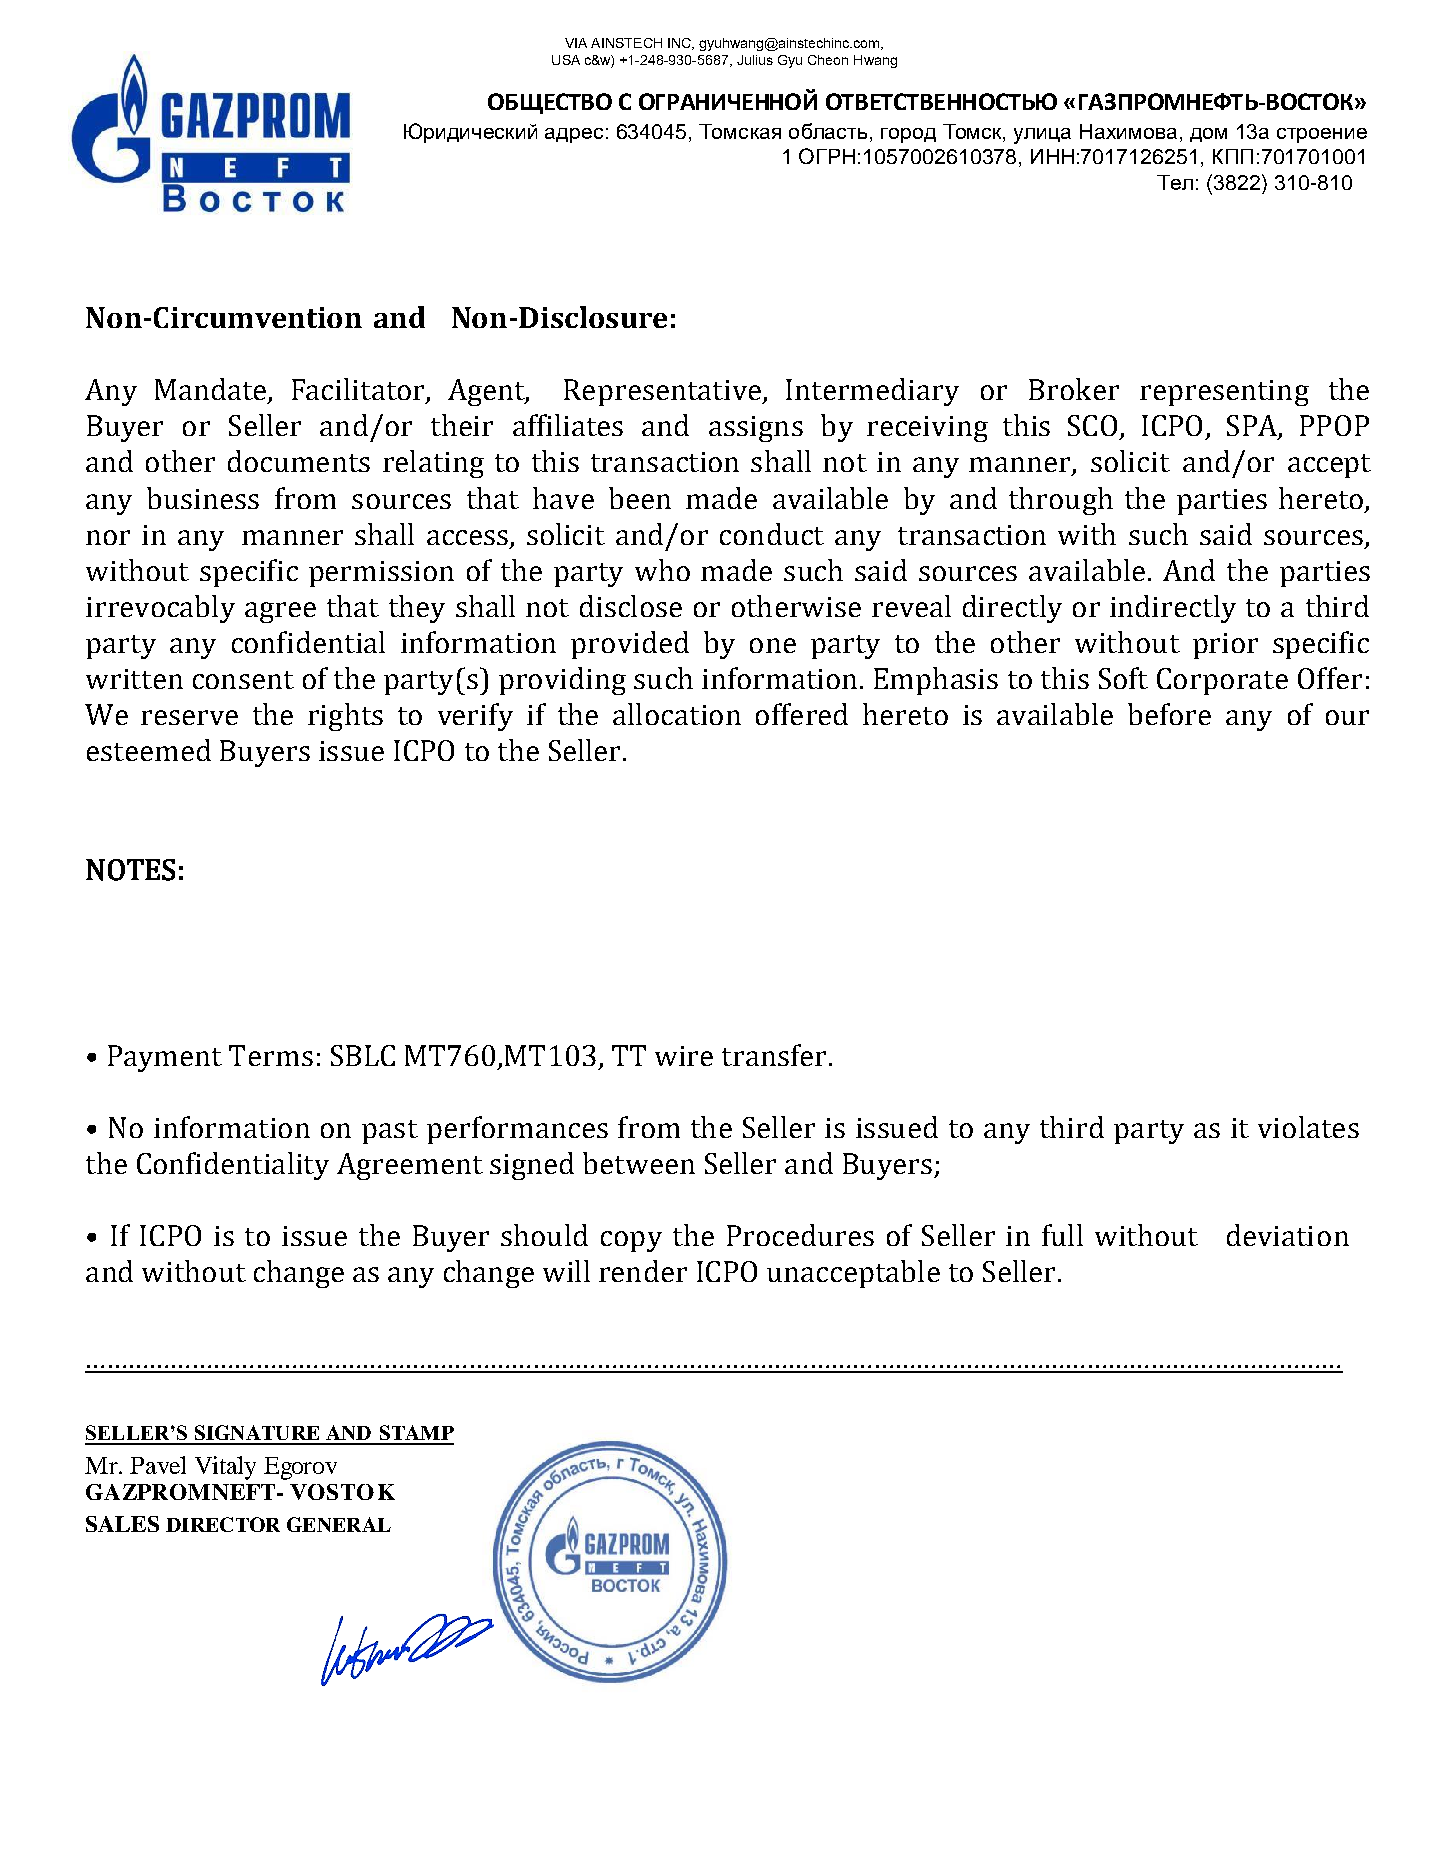 This screenshot has width=1449, height=1875. Describe the element at coordinates (223, 1524) in the screenshot. I see `DIRECTOR` at that location.
